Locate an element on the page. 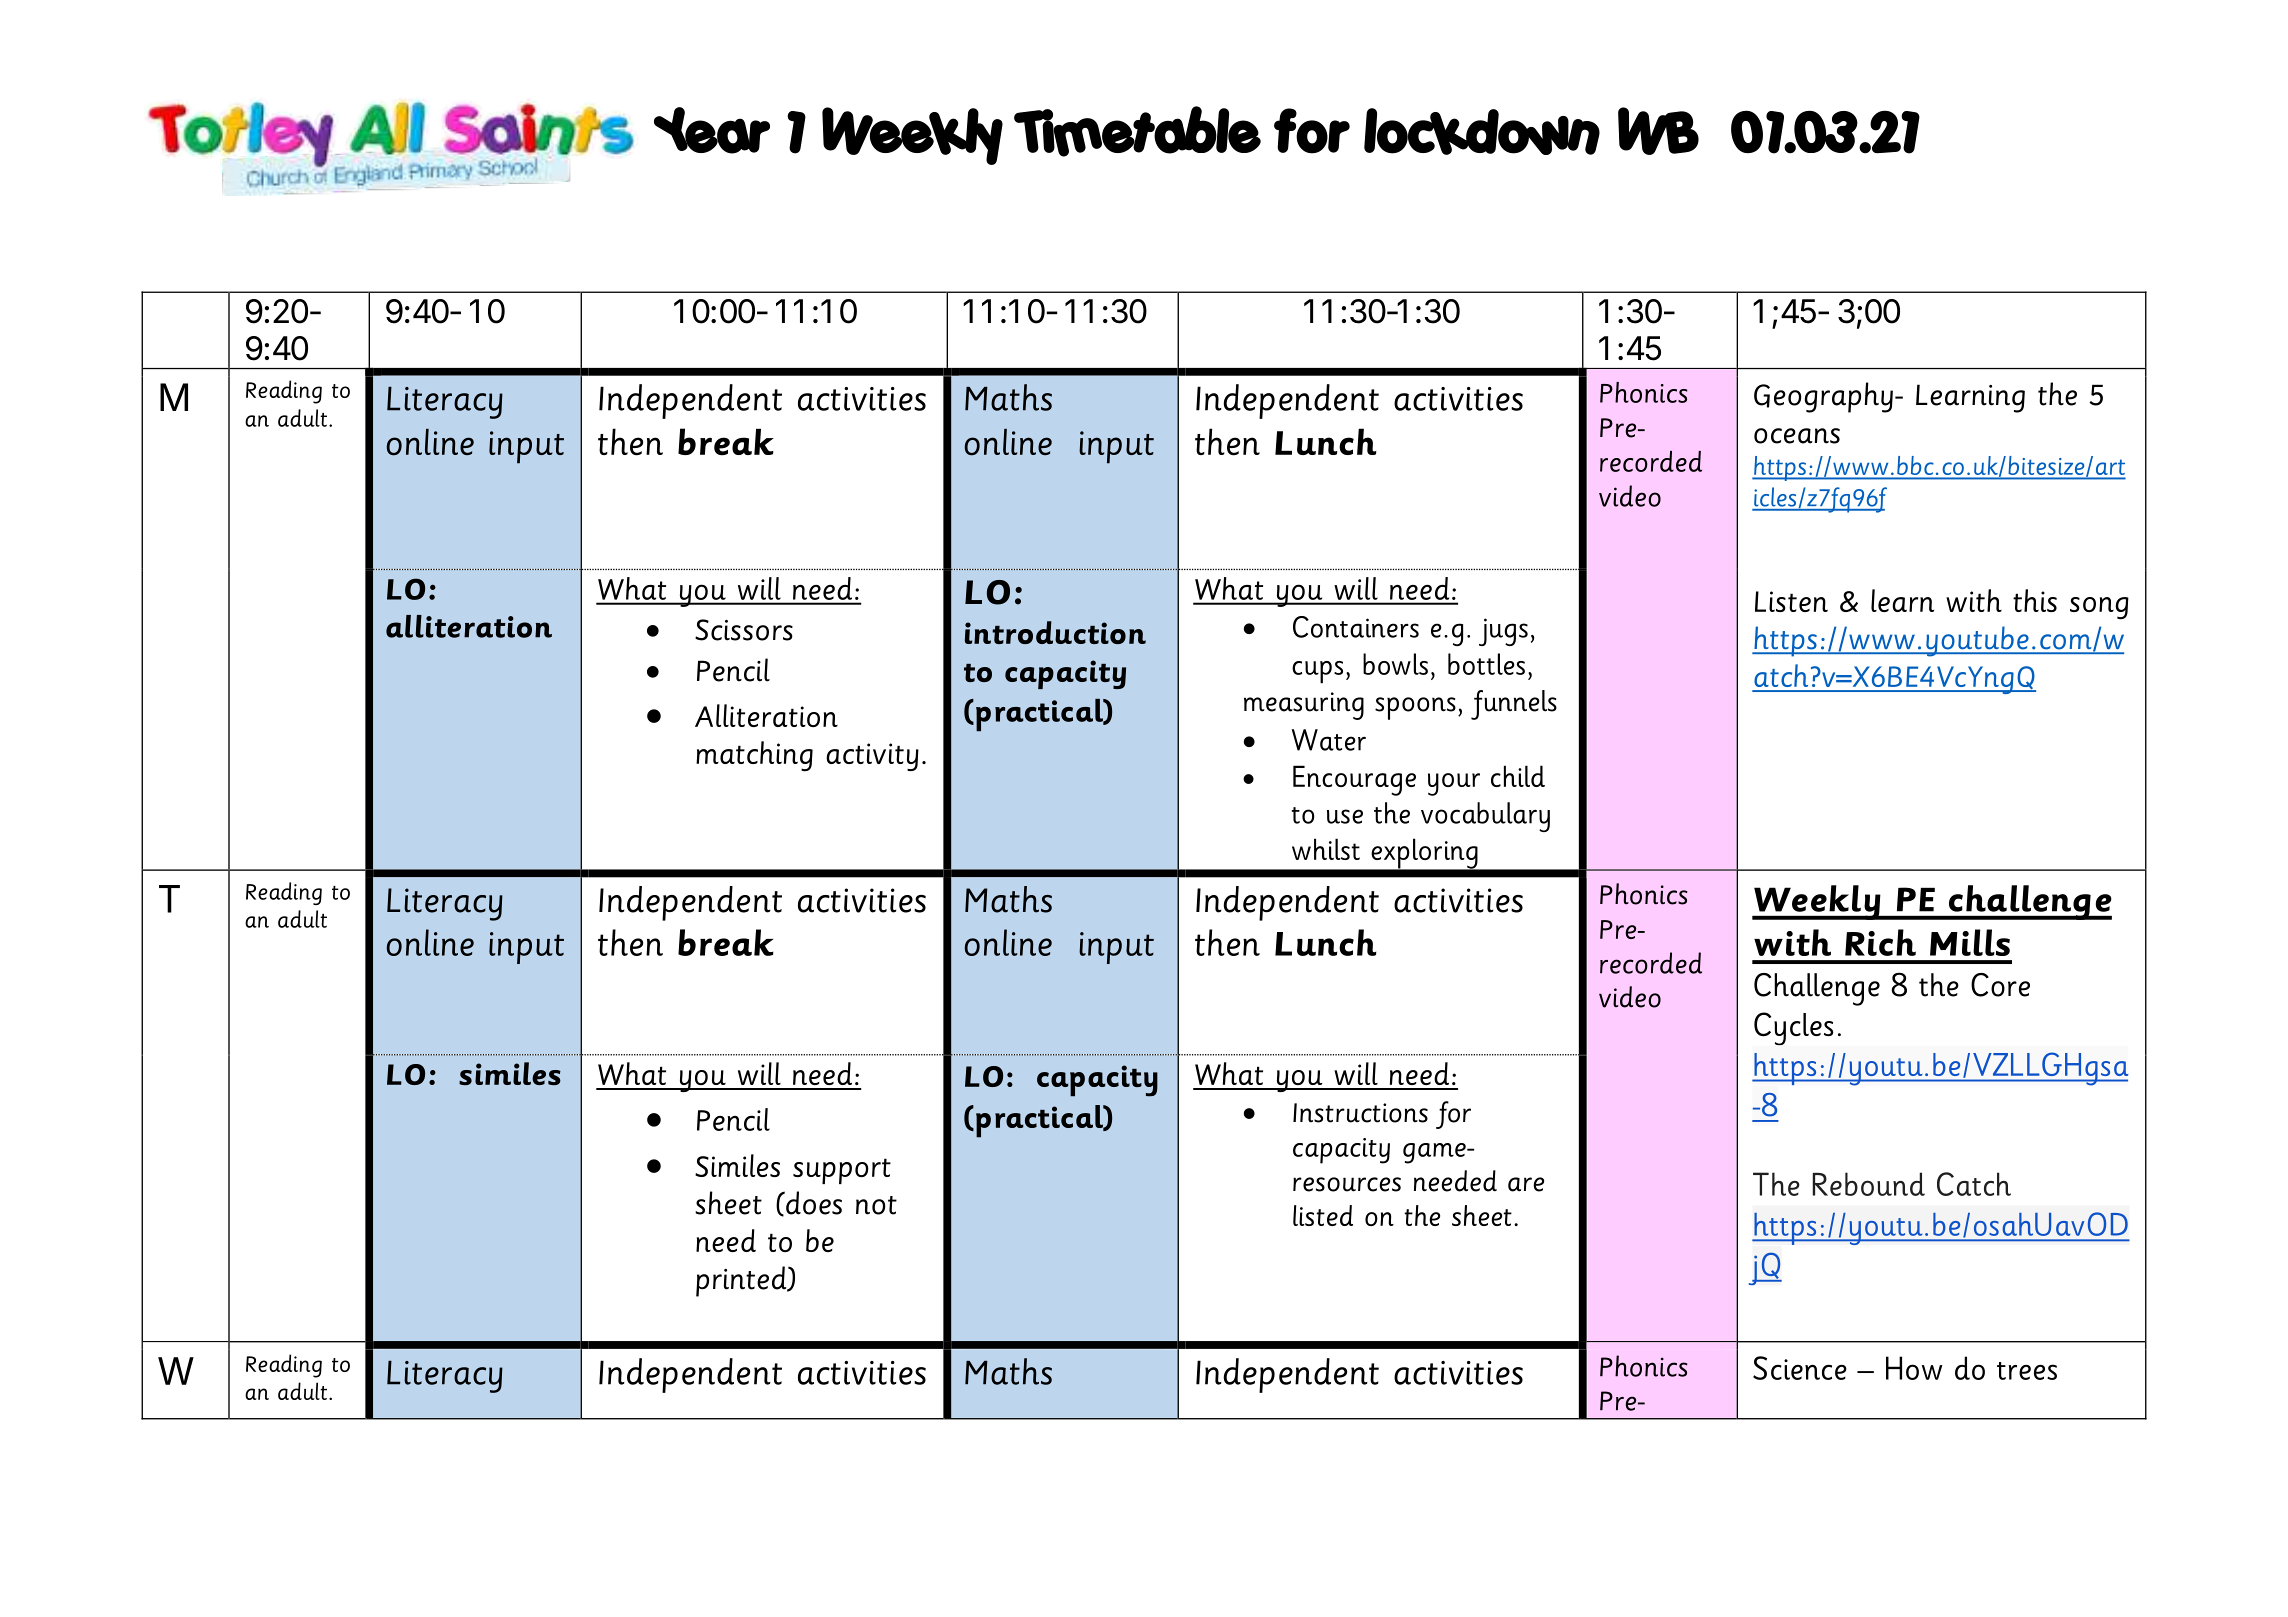 This page has width=2288, height=1617. this is located at coordinates (2035, 600).
